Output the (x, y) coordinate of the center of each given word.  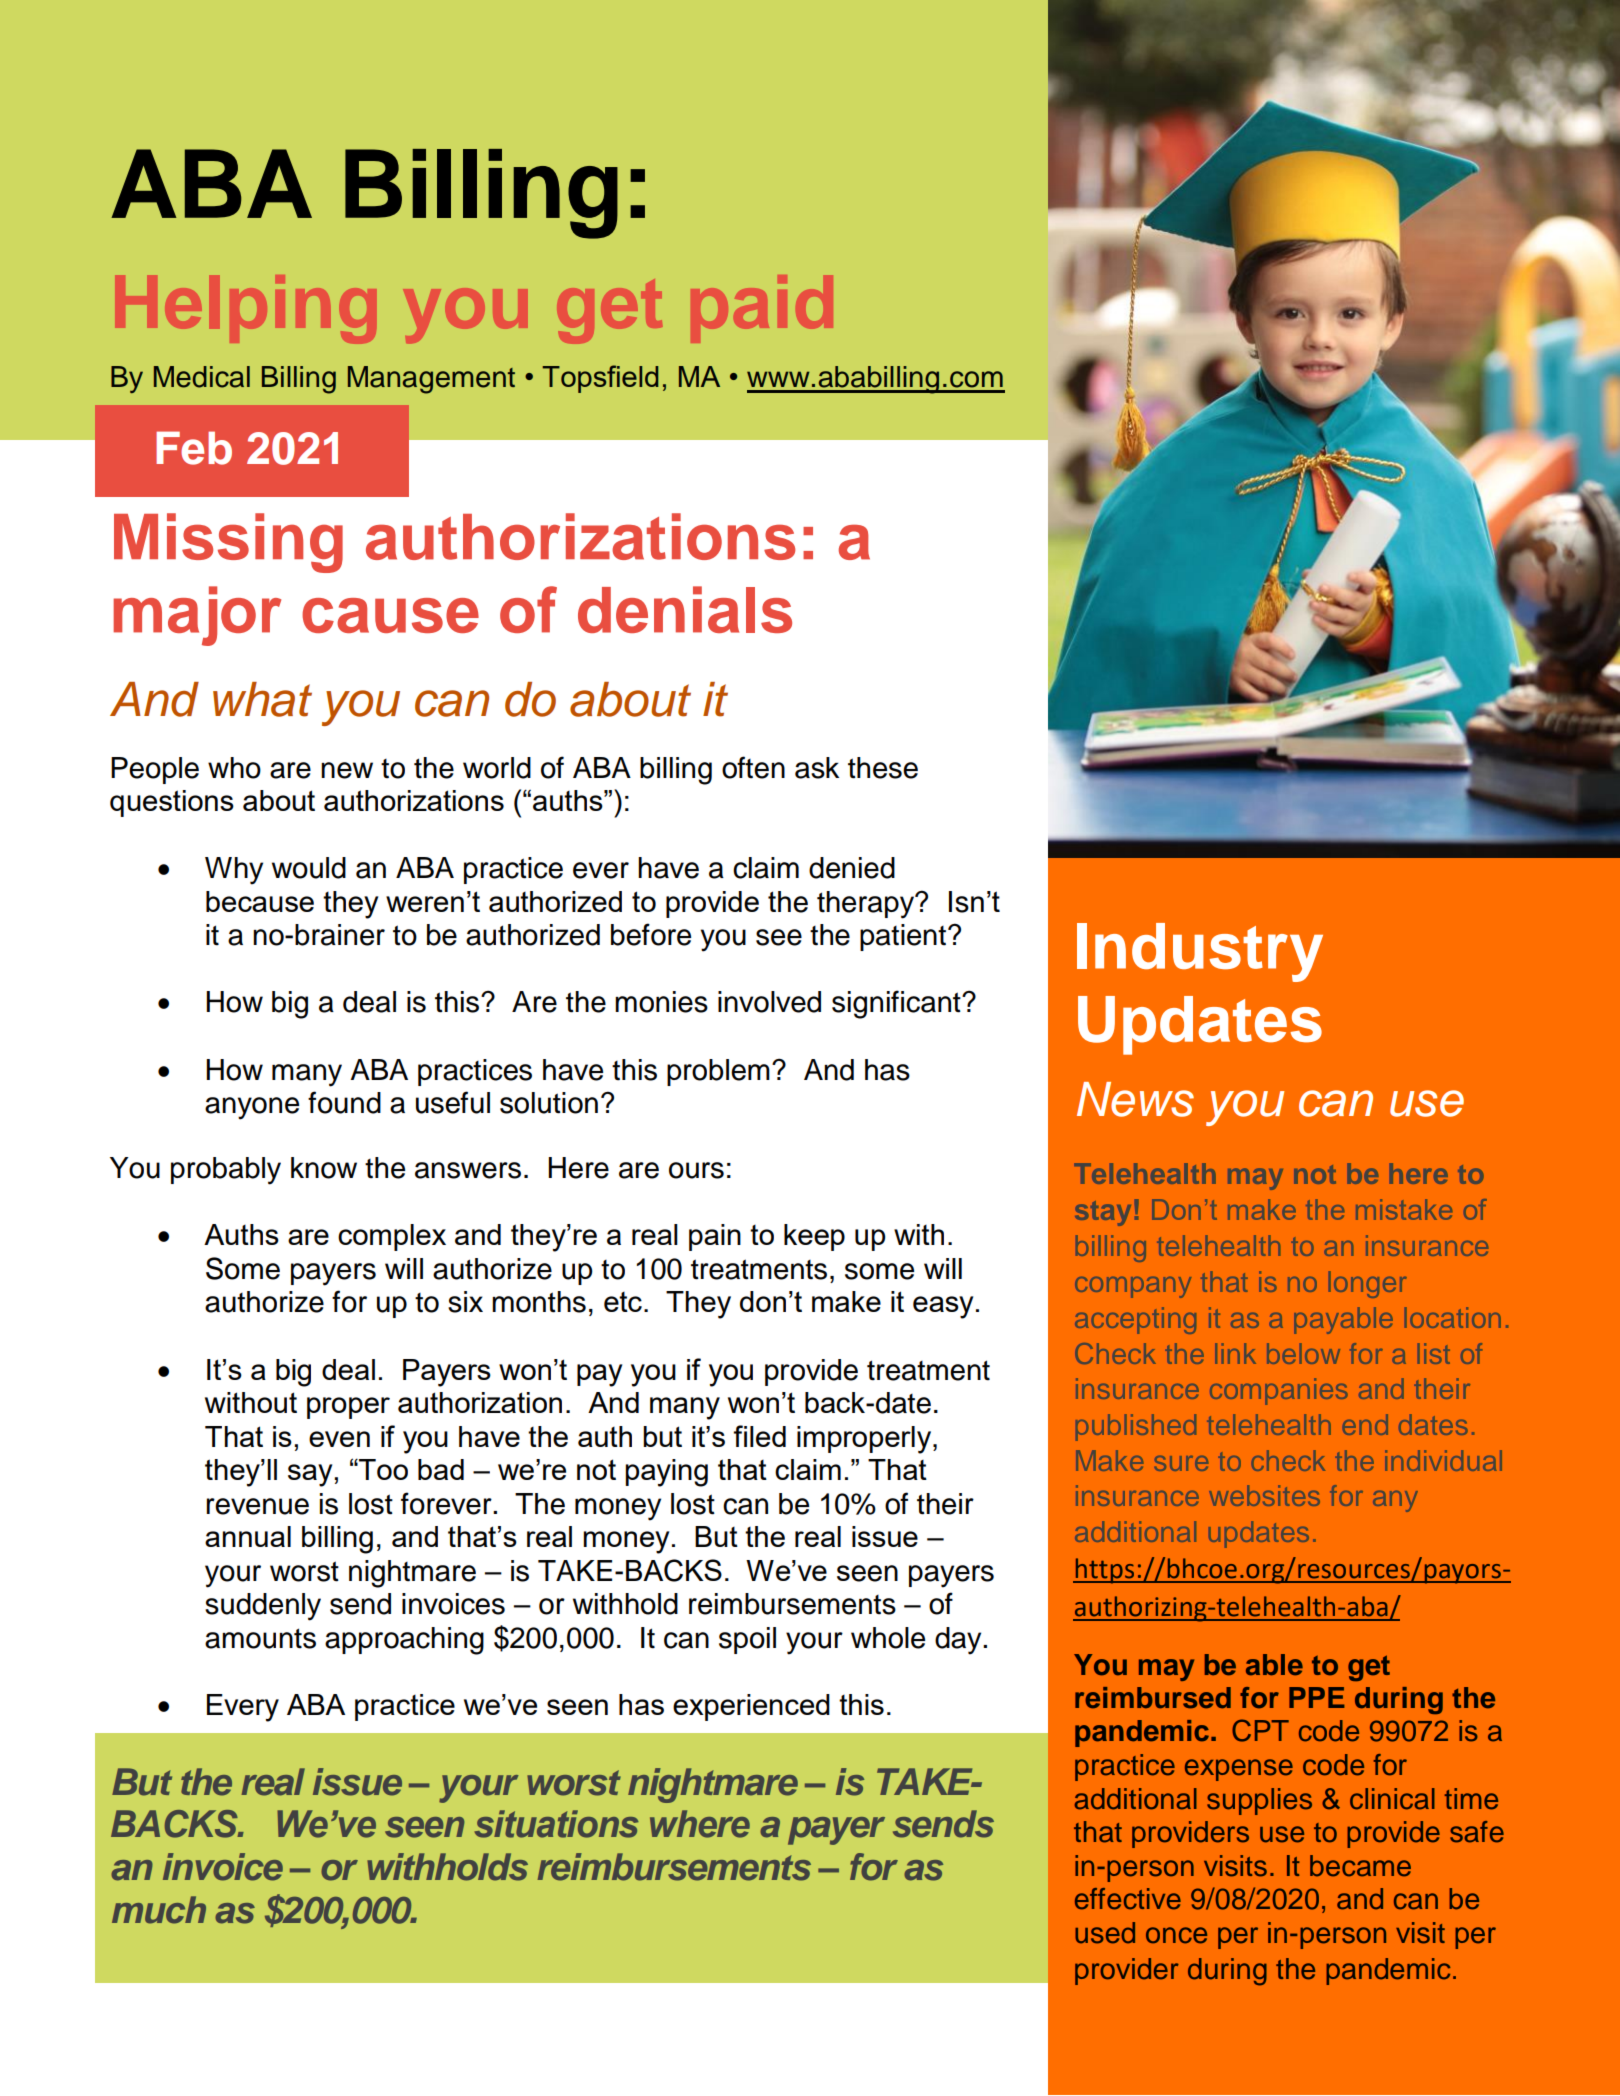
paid (759, 308)
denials (685, 609)
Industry (1200, 952)
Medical (202, 377)
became (1360, 1866)
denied (852, 868)
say (310, 1475)
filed (760, 1436)
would (309, 868)
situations (556, 1824)
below (1303, 1353)
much (159, 1910)
